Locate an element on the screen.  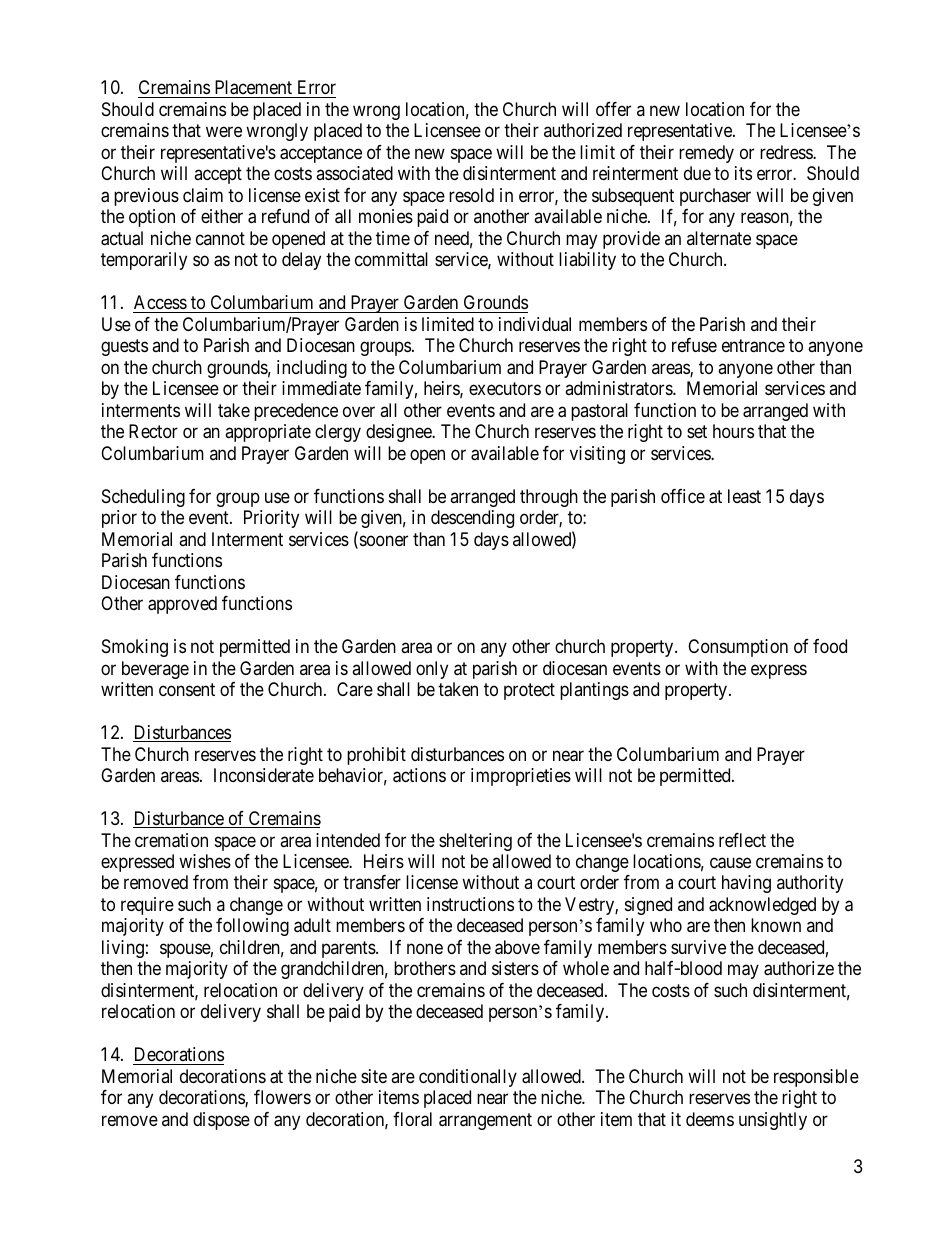
resold is located at coordinates (471, 195).
